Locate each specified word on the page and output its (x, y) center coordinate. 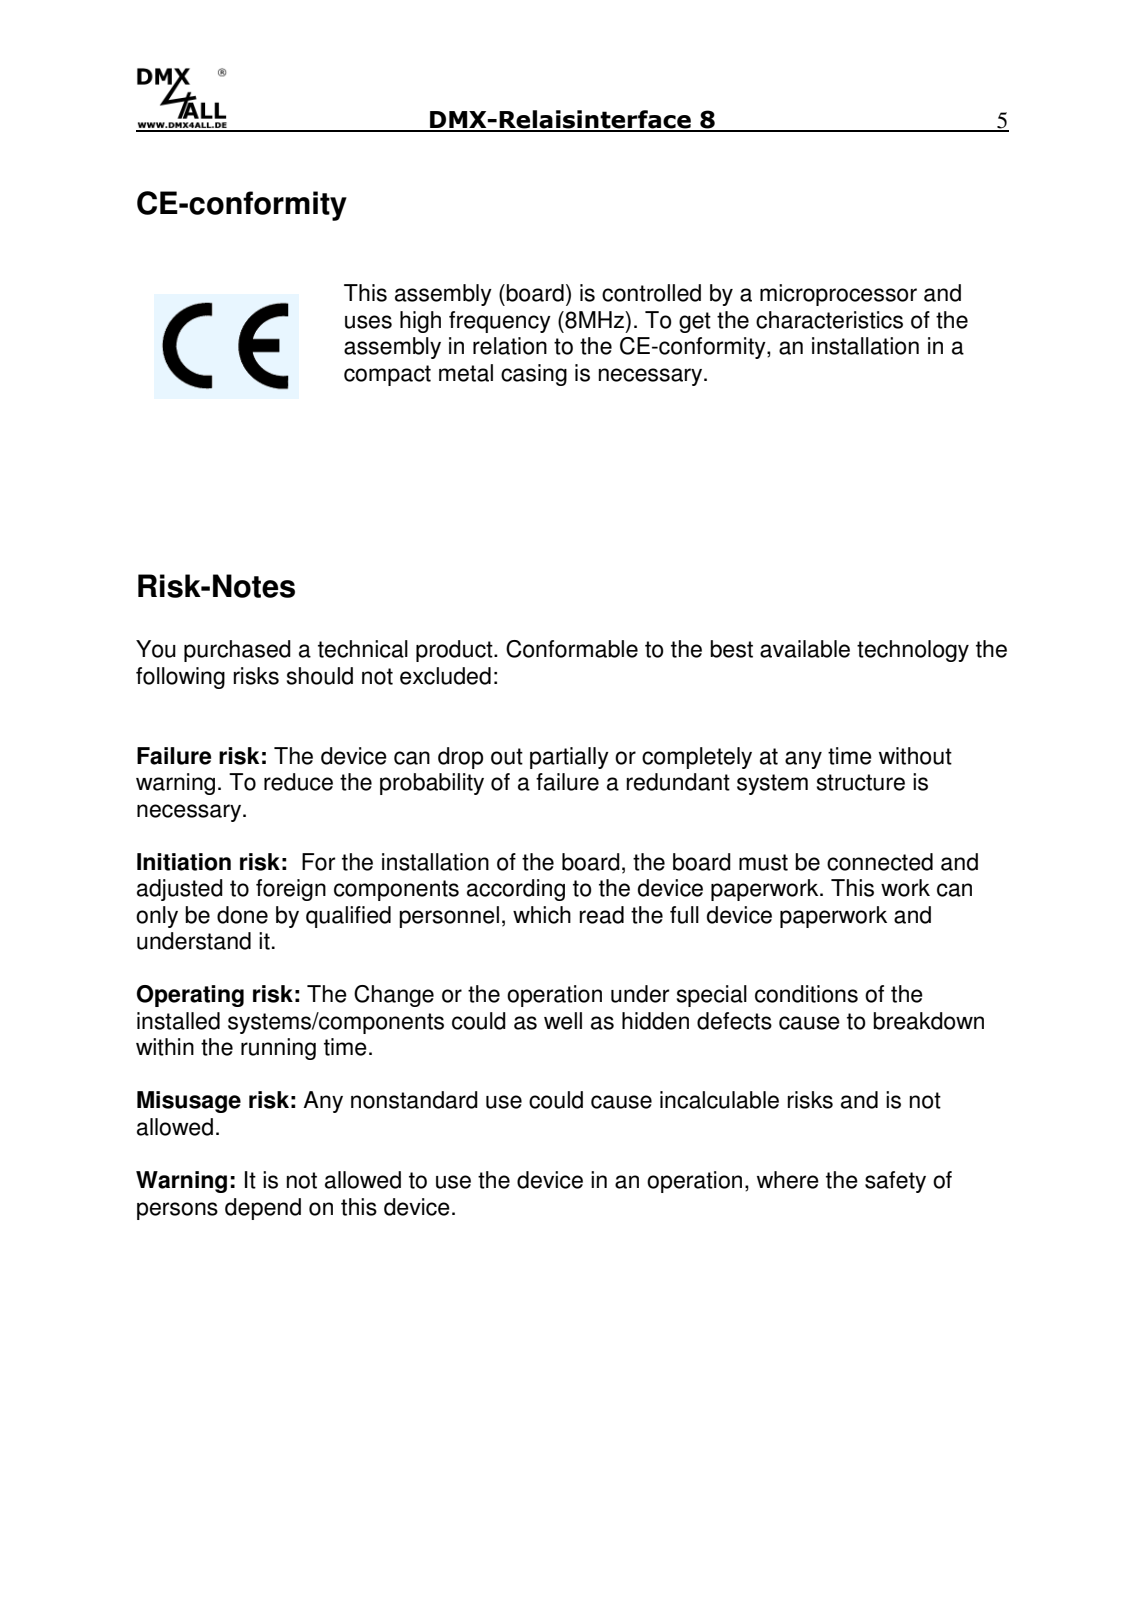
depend (263, 1209)
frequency (500, 322)
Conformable (572, 649)
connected (880, 862)
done (242, 915)
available (805, 649)
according (516, 890)
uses (368, 322)
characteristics (829, 320)
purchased (237, 651)
